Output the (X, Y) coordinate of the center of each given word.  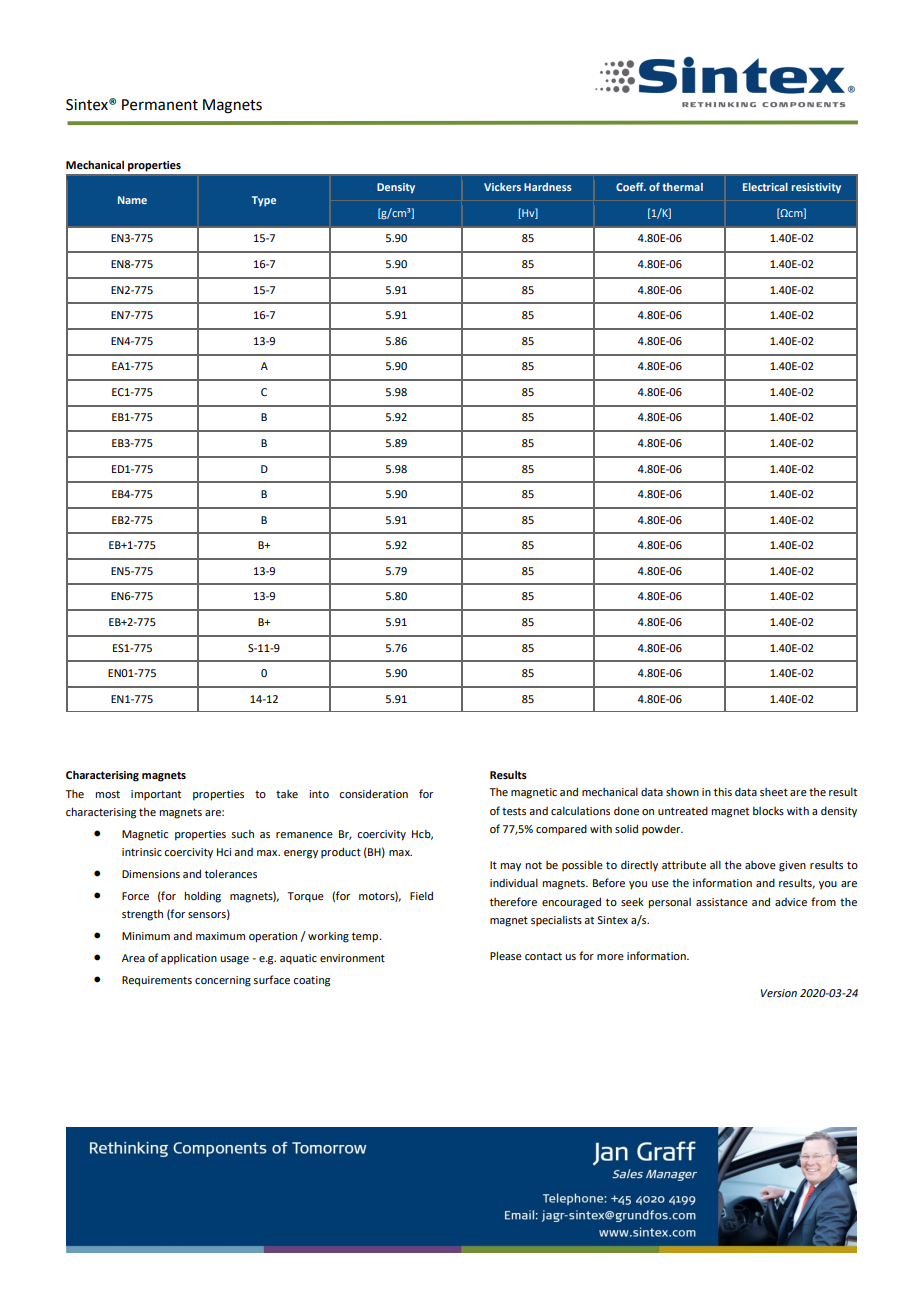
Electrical (765, 187)
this (723, 791)
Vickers (502, 187)
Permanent (160, 105)
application (189, 959)
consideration (373, 793)
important (156, 795)
